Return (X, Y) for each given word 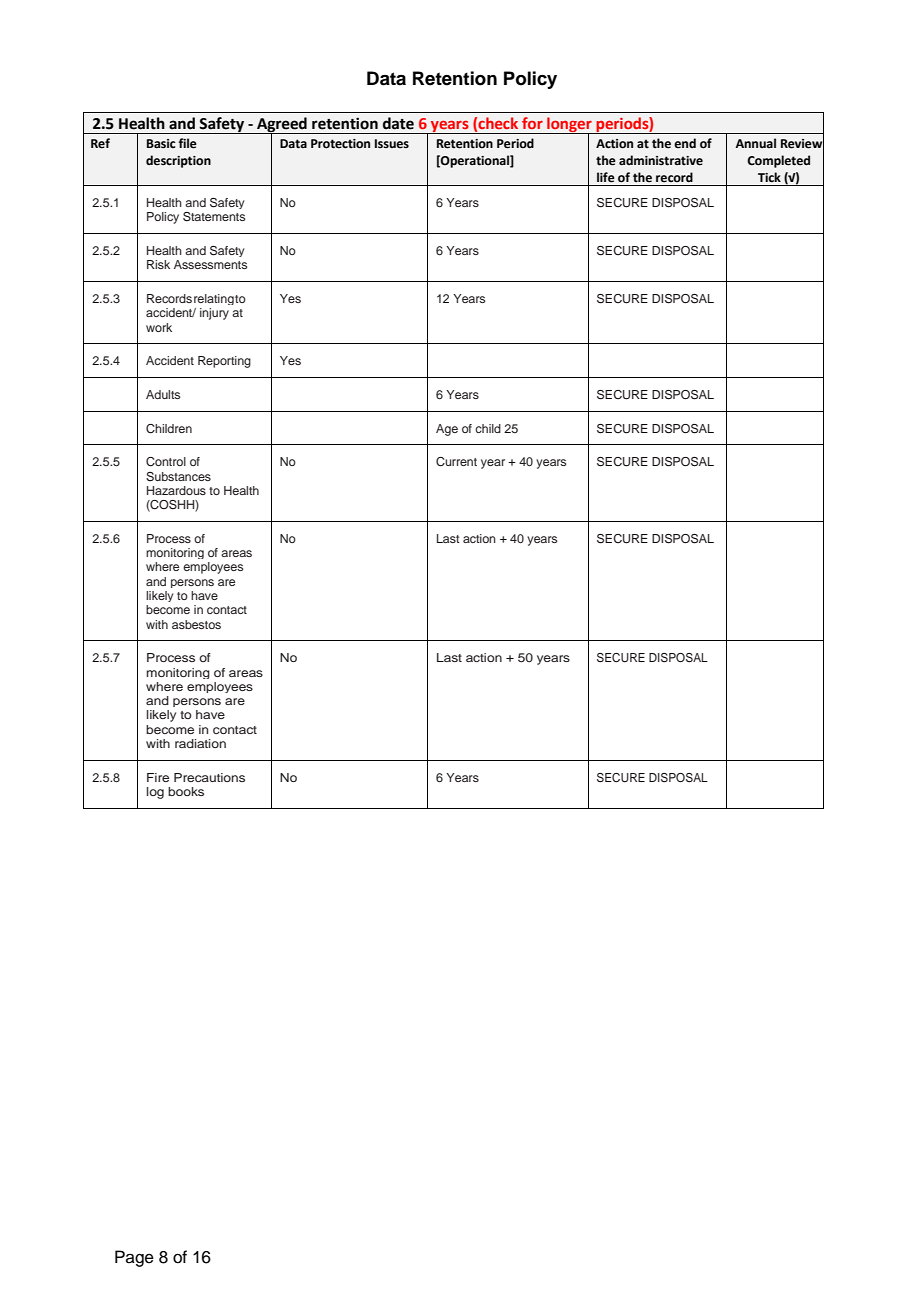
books (186, 791)
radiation (200, 743)
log (155, 793)
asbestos (196, 624)
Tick (769, 177)
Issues (392, 144)
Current (456, 462)
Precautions (209, 777)
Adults (163, 394)
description (178, 161)
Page (134, 1258)
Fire (158, 777)
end (685, 143)
